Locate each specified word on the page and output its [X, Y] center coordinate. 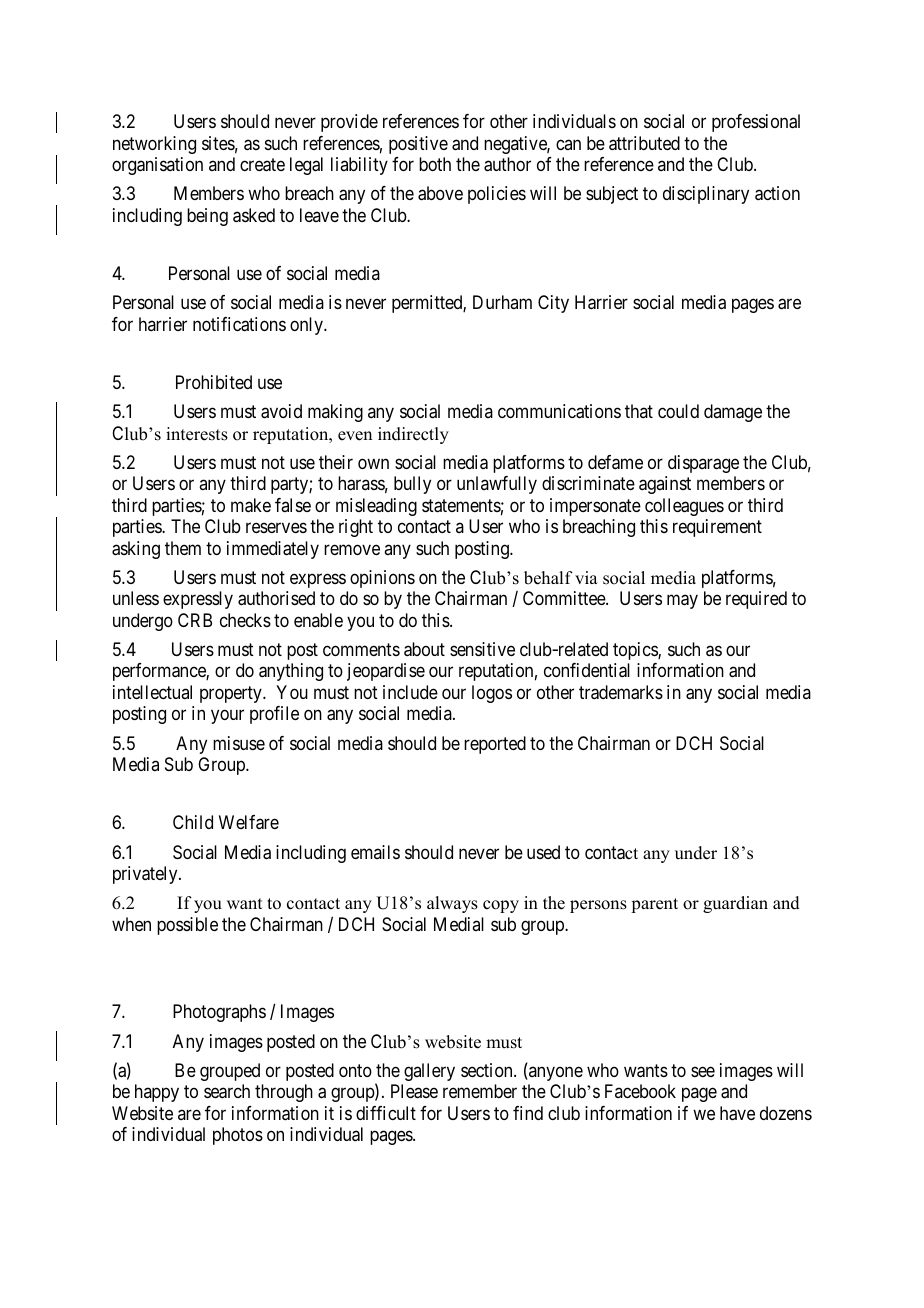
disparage [703, 464]
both [435, 164]
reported [495, 745]
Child [193, 822]
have [737, 1113]
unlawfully [497, 485]
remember [480, 1091]
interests [197, 434]
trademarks [621, 692]
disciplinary [706, 195]
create [262, 165]
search [227, 1091]
